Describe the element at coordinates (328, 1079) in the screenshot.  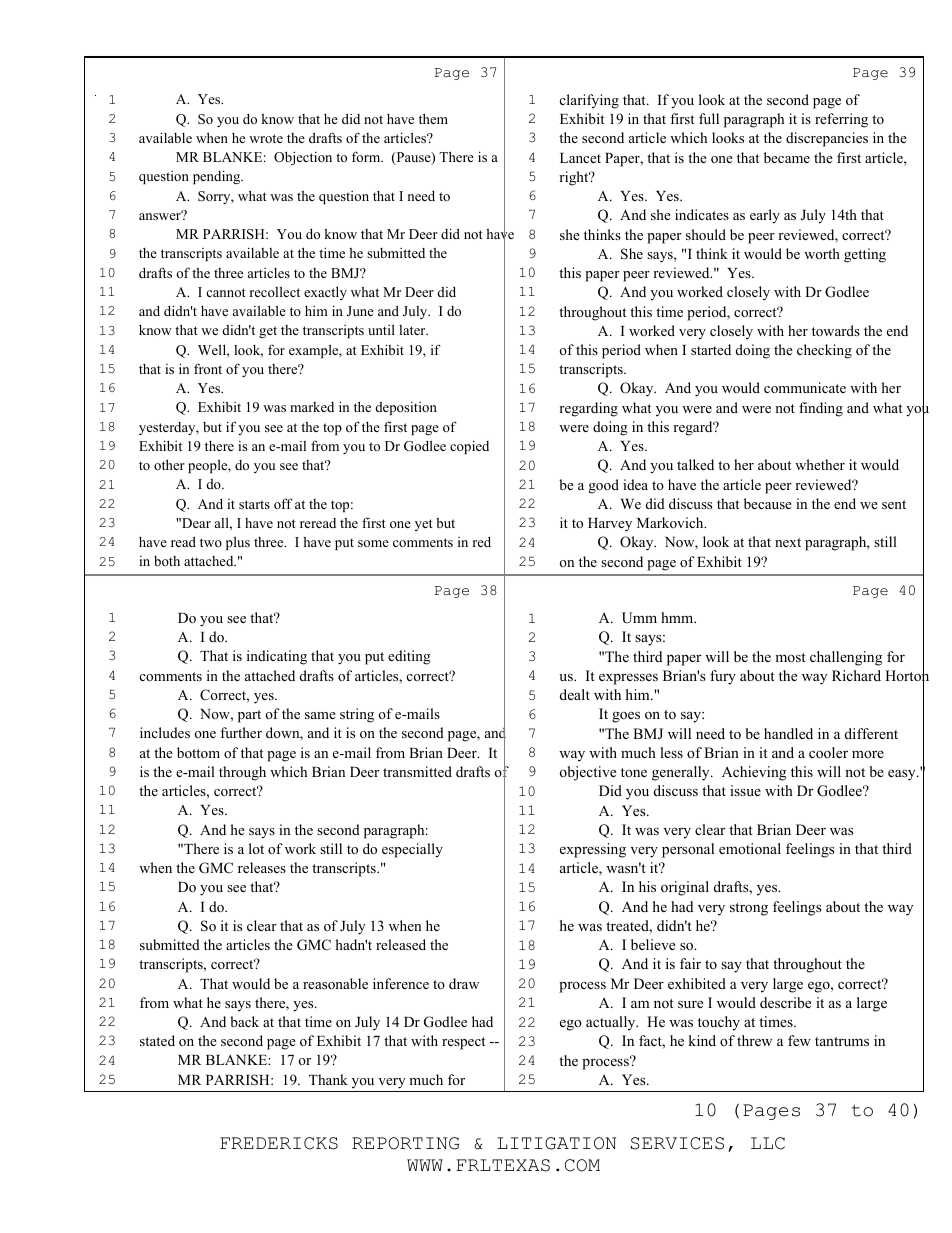
I see `Thank` at that location.
